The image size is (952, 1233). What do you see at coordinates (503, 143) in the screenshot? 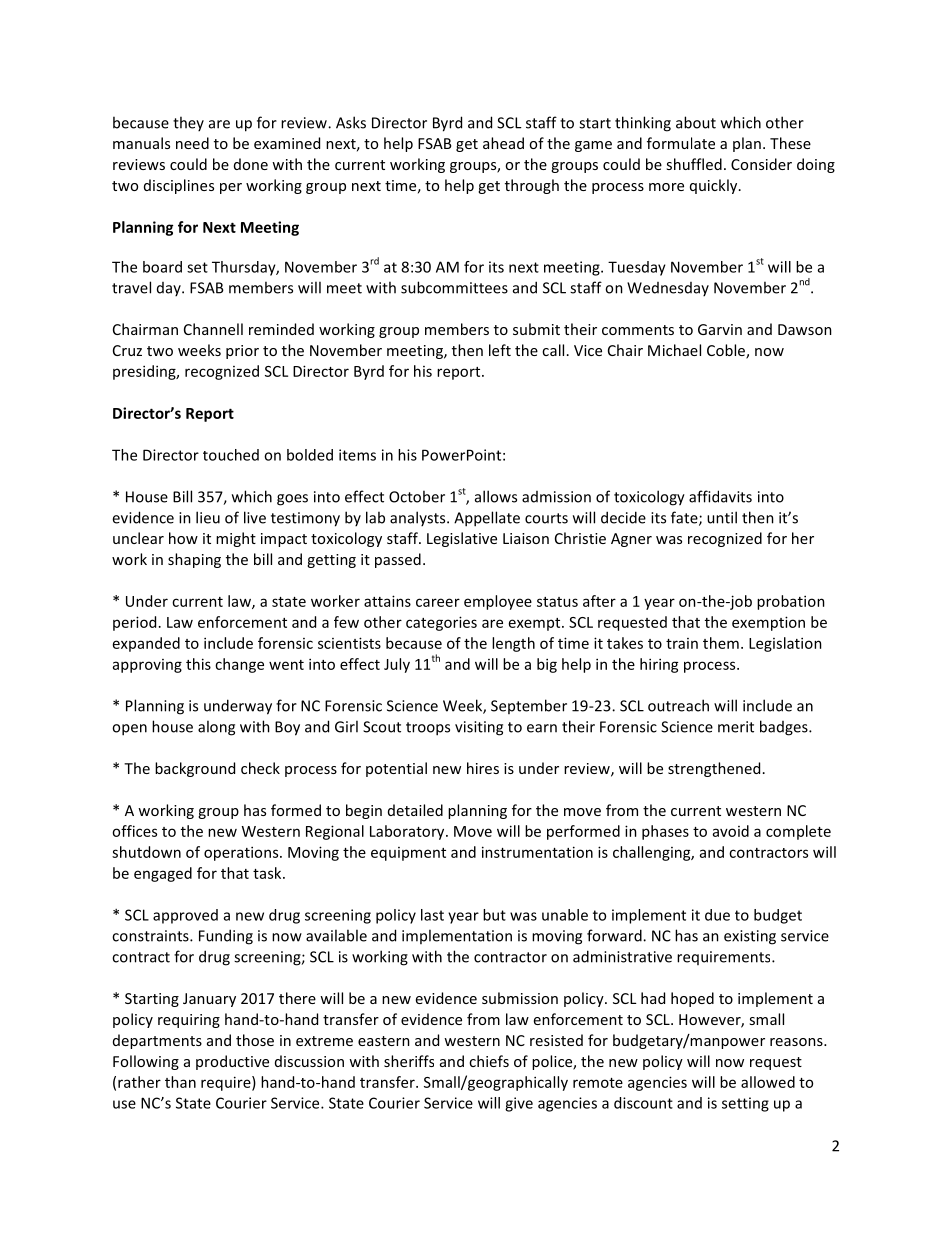
I see `ahead` at bounding box center [503, 143].
